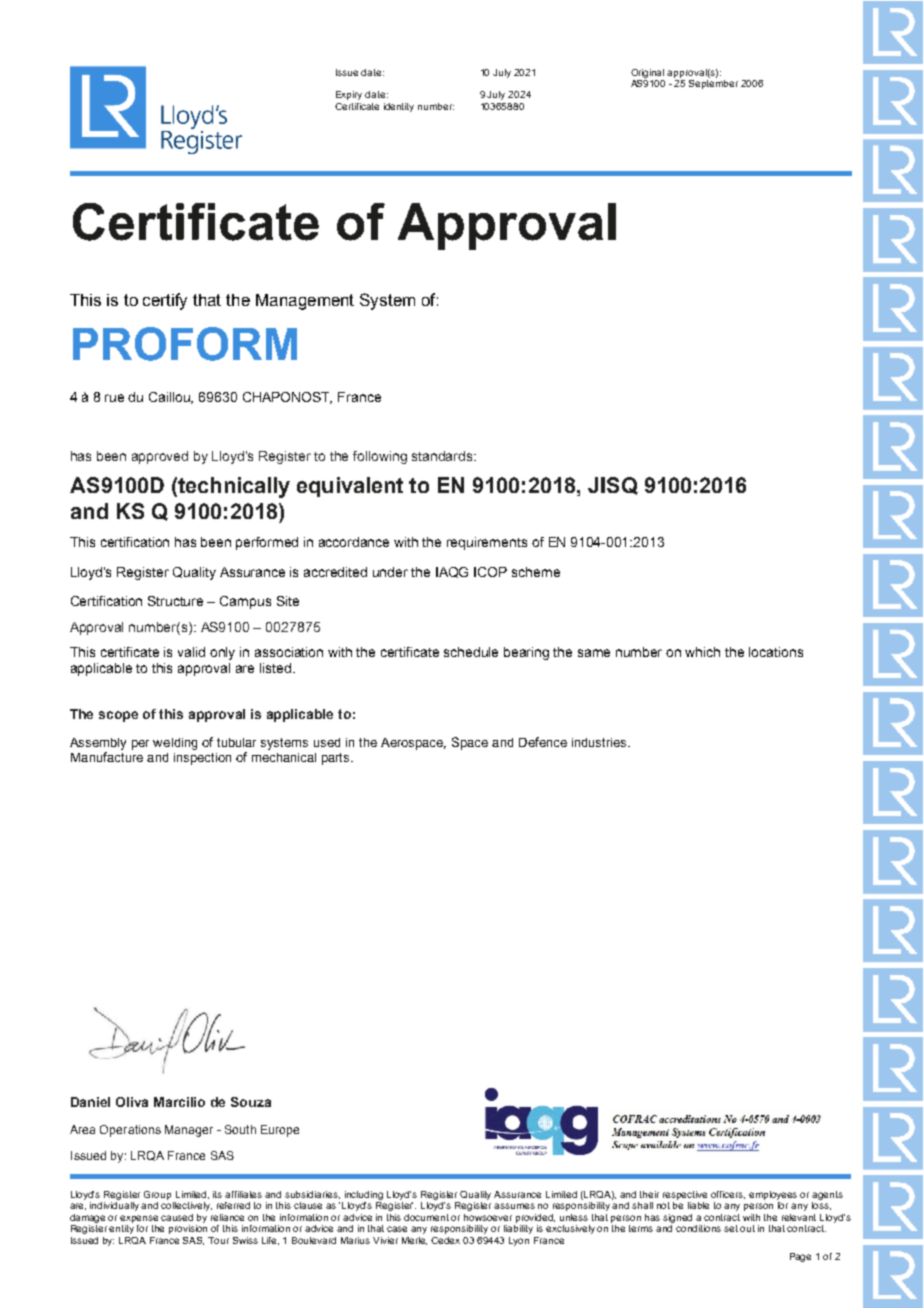  What do you see at coordinates (536, 572) in the document?
I see `scheme` at bounding box center [536, 572].
